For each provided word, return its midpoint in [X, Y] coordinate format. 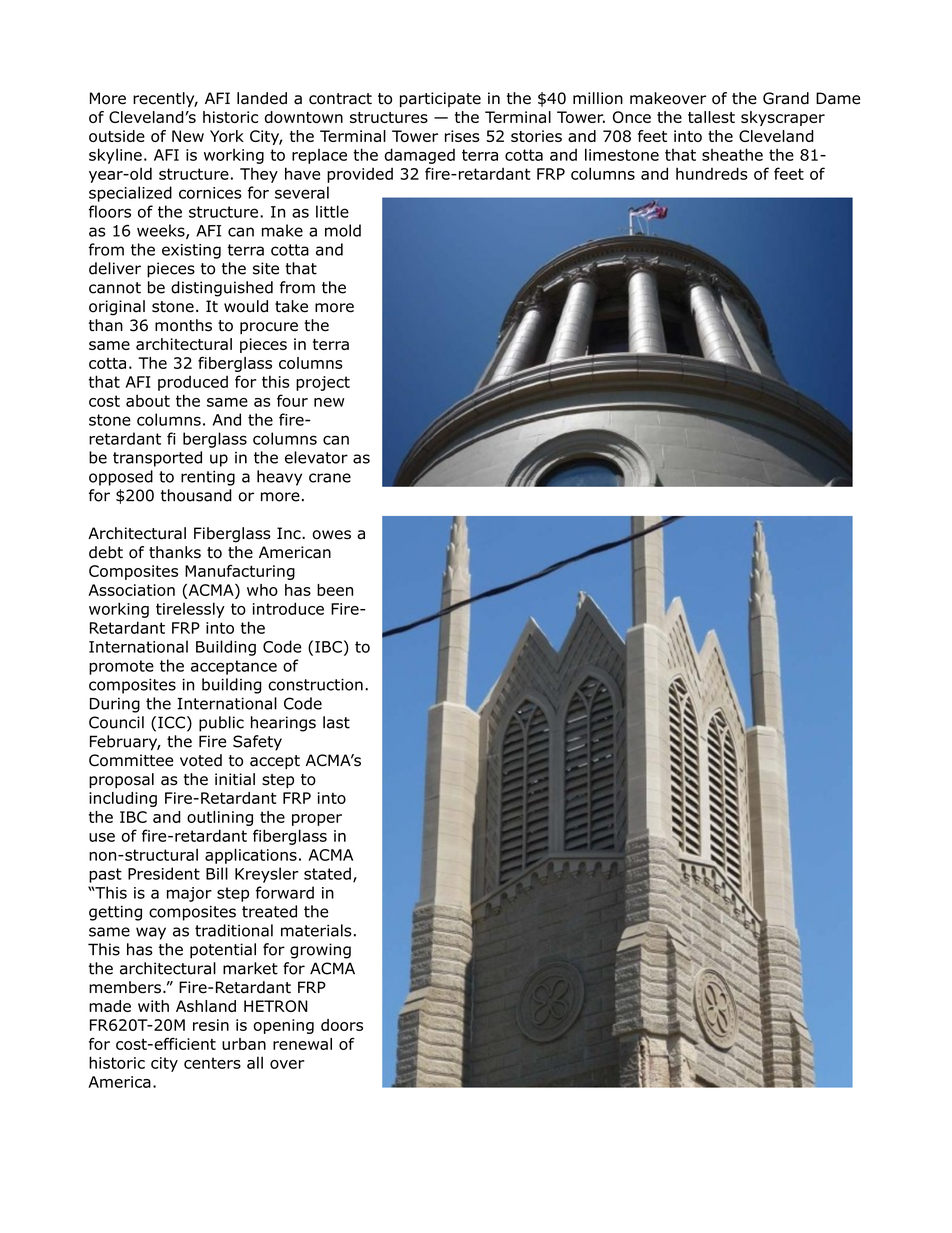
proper [317, 820]
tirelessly [190, 610]
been [335, 590]
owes [331, 535]
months [183, 325]
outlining [220, 818]
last [336, 722]
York [227, 136]
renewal [302, 1044]
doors [342, 1025]
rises [462, 136]
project [323, 383]
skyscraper [783, 118]
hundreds [712, 173]
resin [211, 1025]
